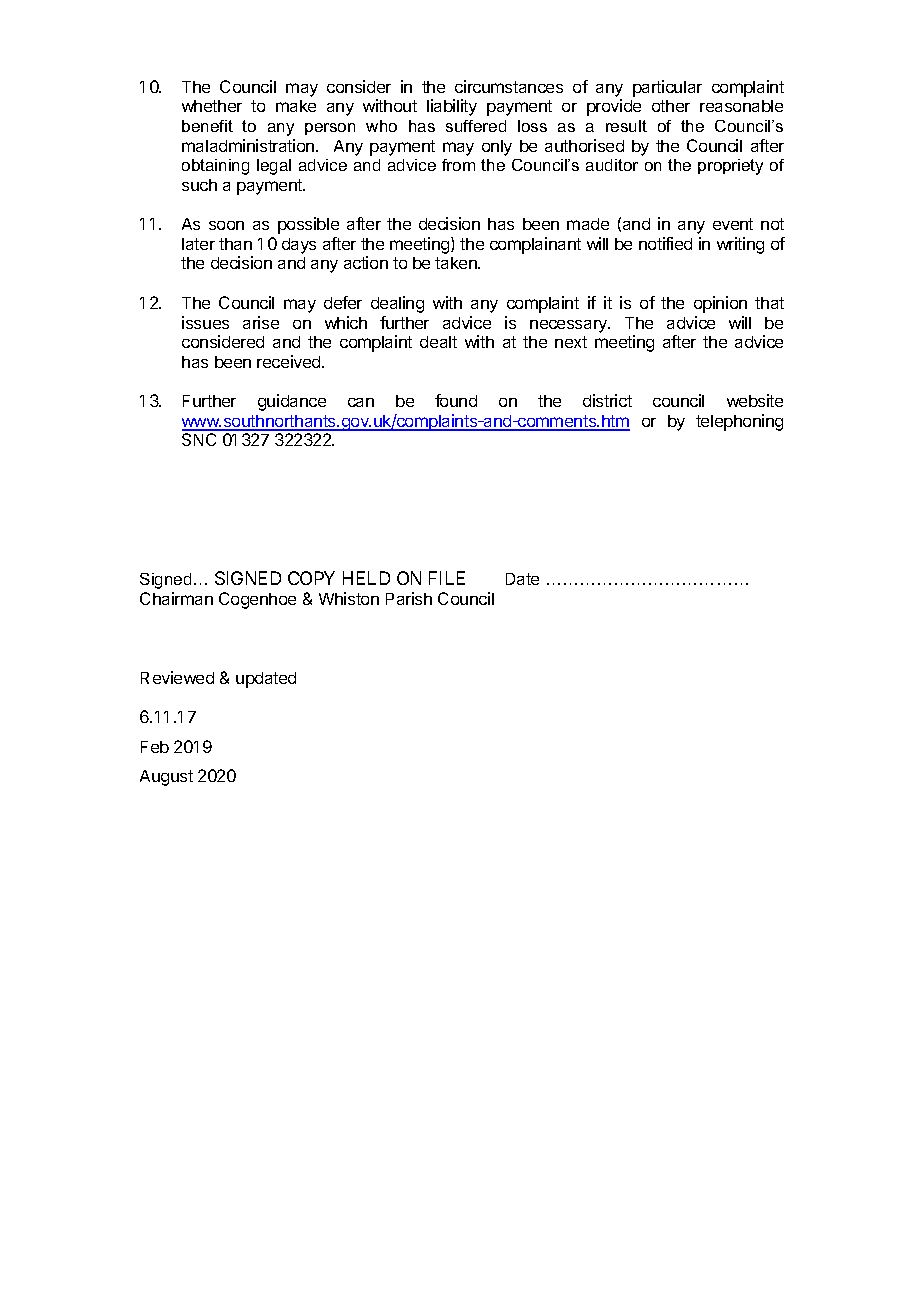 This screenshot has width=924, height=1308. Describe the element at coordinates (205, 322) in the screenshot. I see `issues` at that location.
